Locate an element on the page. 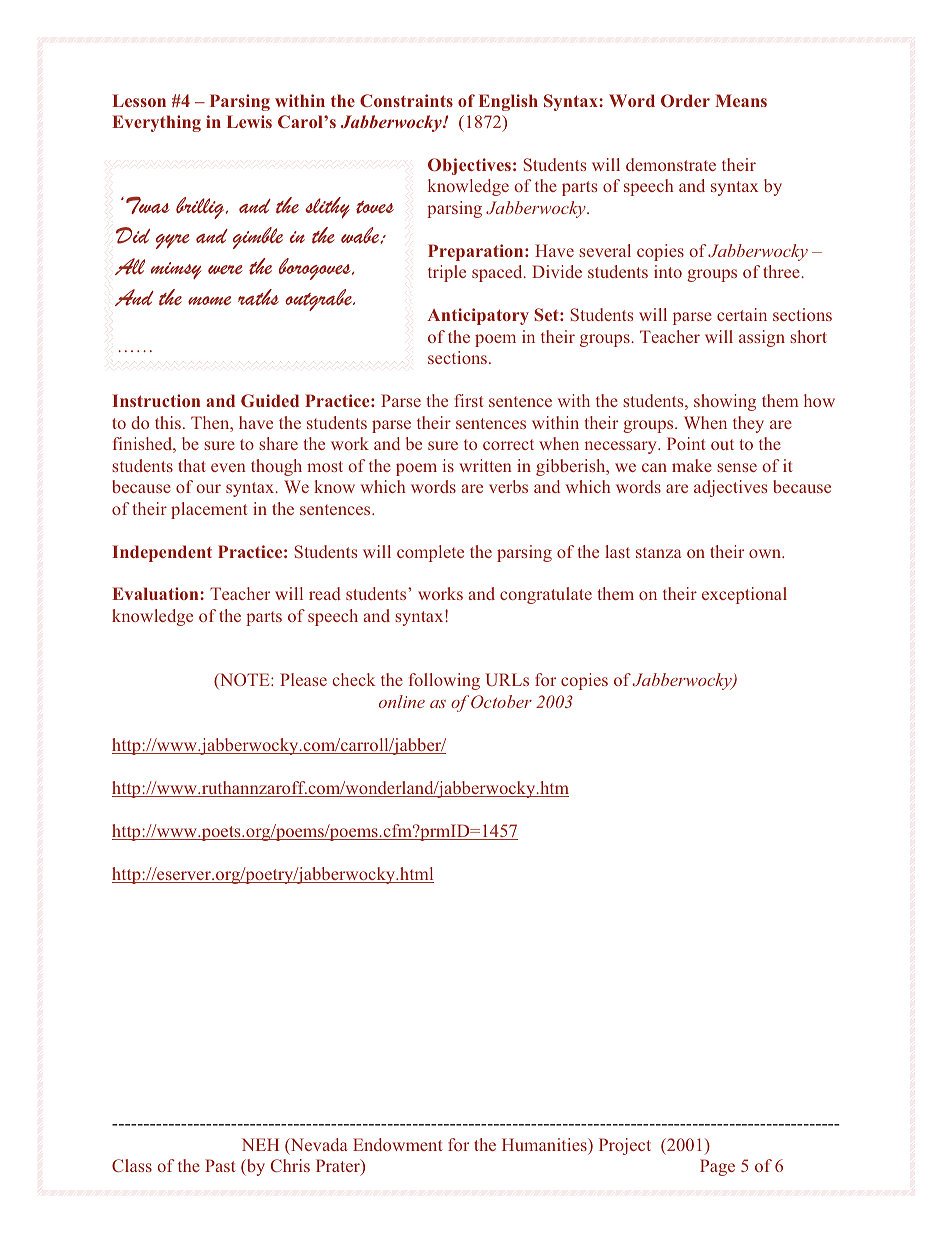  Lewis is located at coordinates (249, 121).
